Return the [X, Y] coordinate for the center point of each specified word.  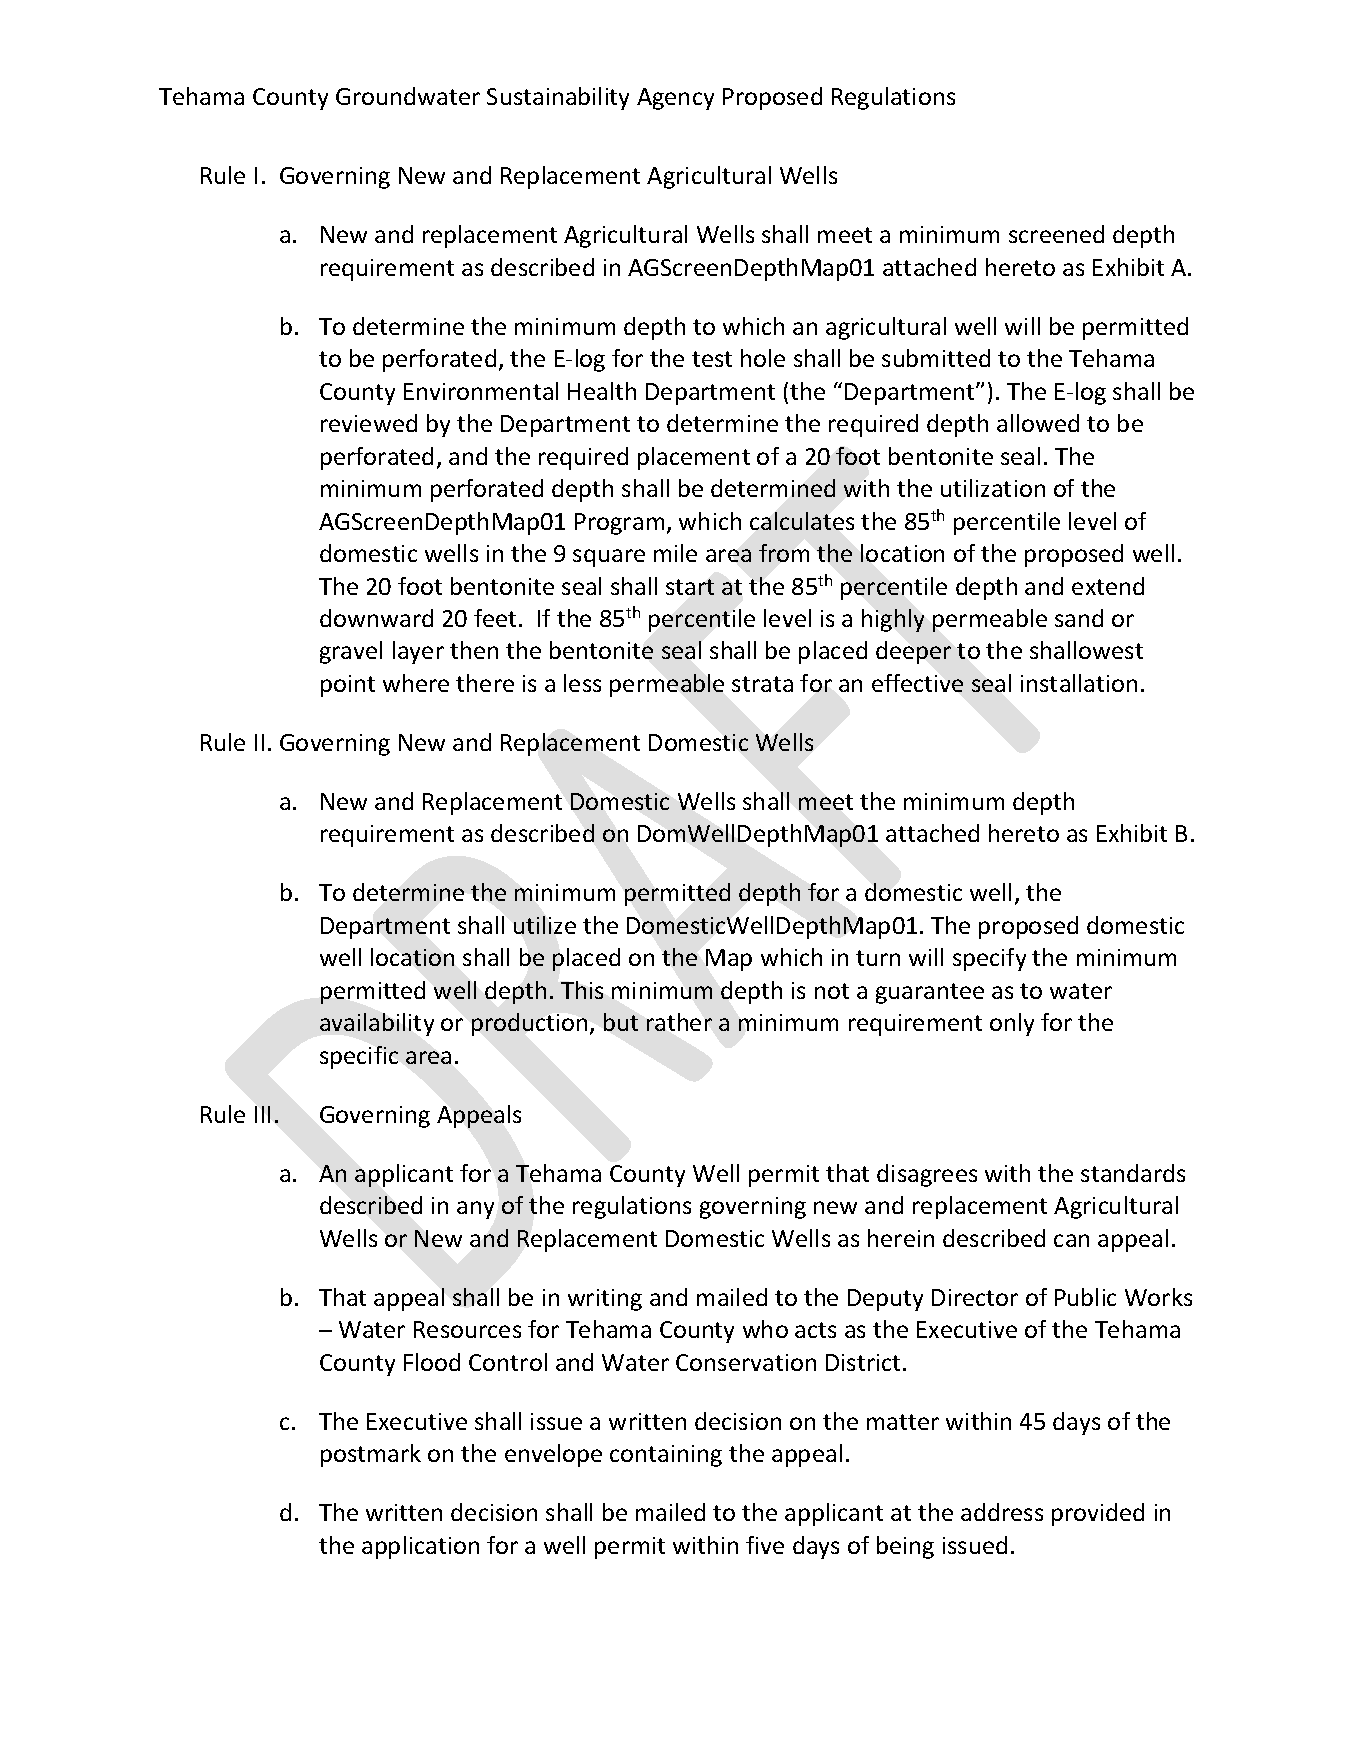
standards [1133, 1173]
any [475, 1210]
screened [1056, 234]
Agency [675, 99]
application [420, 1547]
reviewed [369, 423]
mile [675, 553]
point [348, 686]
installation [1079, 683]
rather [679, 1022]
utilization [993, 488]
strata [762, 684]
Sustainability [558, 98]
